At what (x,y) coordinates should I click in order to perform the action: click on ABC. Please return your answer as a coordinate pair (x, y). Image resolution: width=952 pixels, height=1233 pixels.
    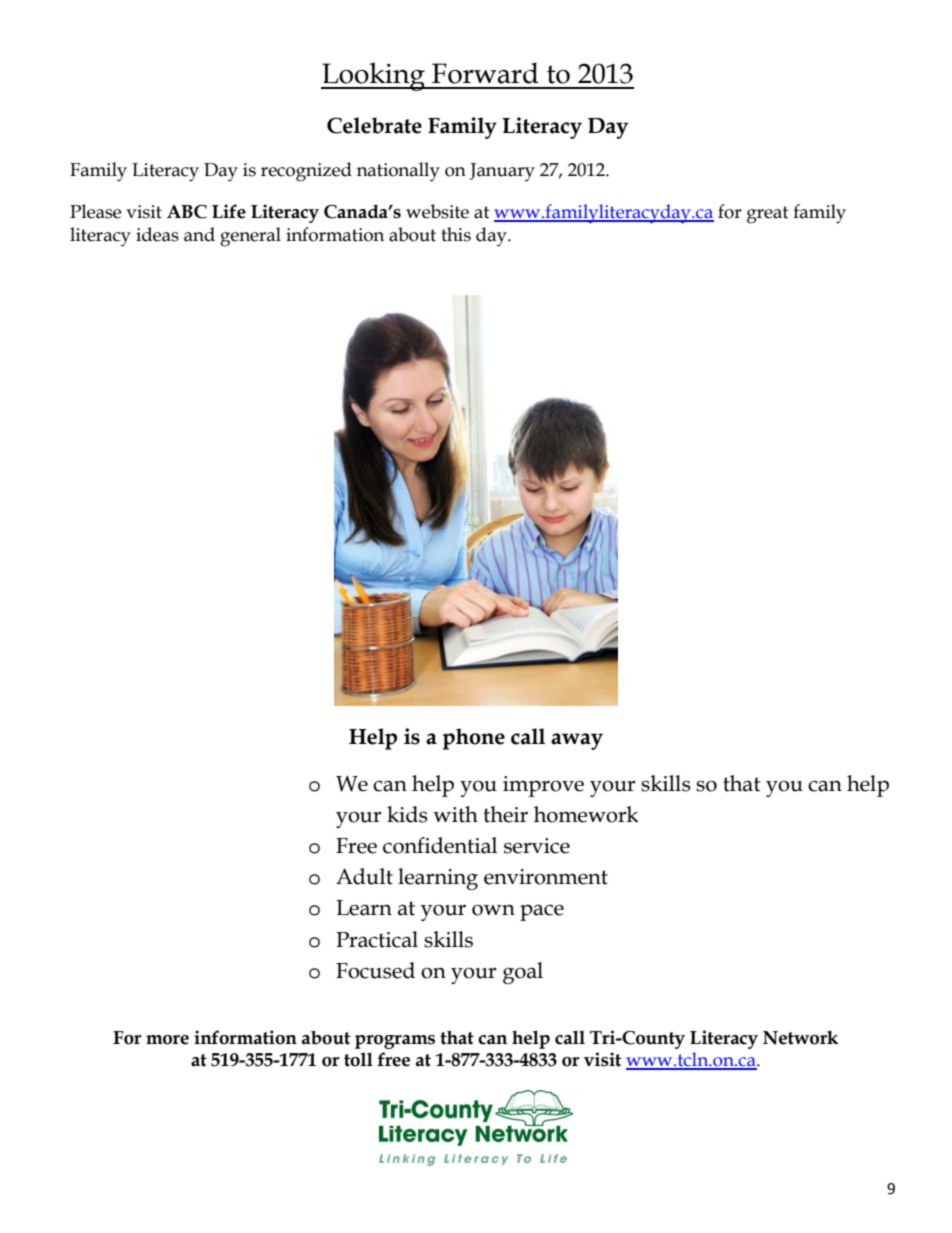
    Looking at the image, I should click on (187, 212).
